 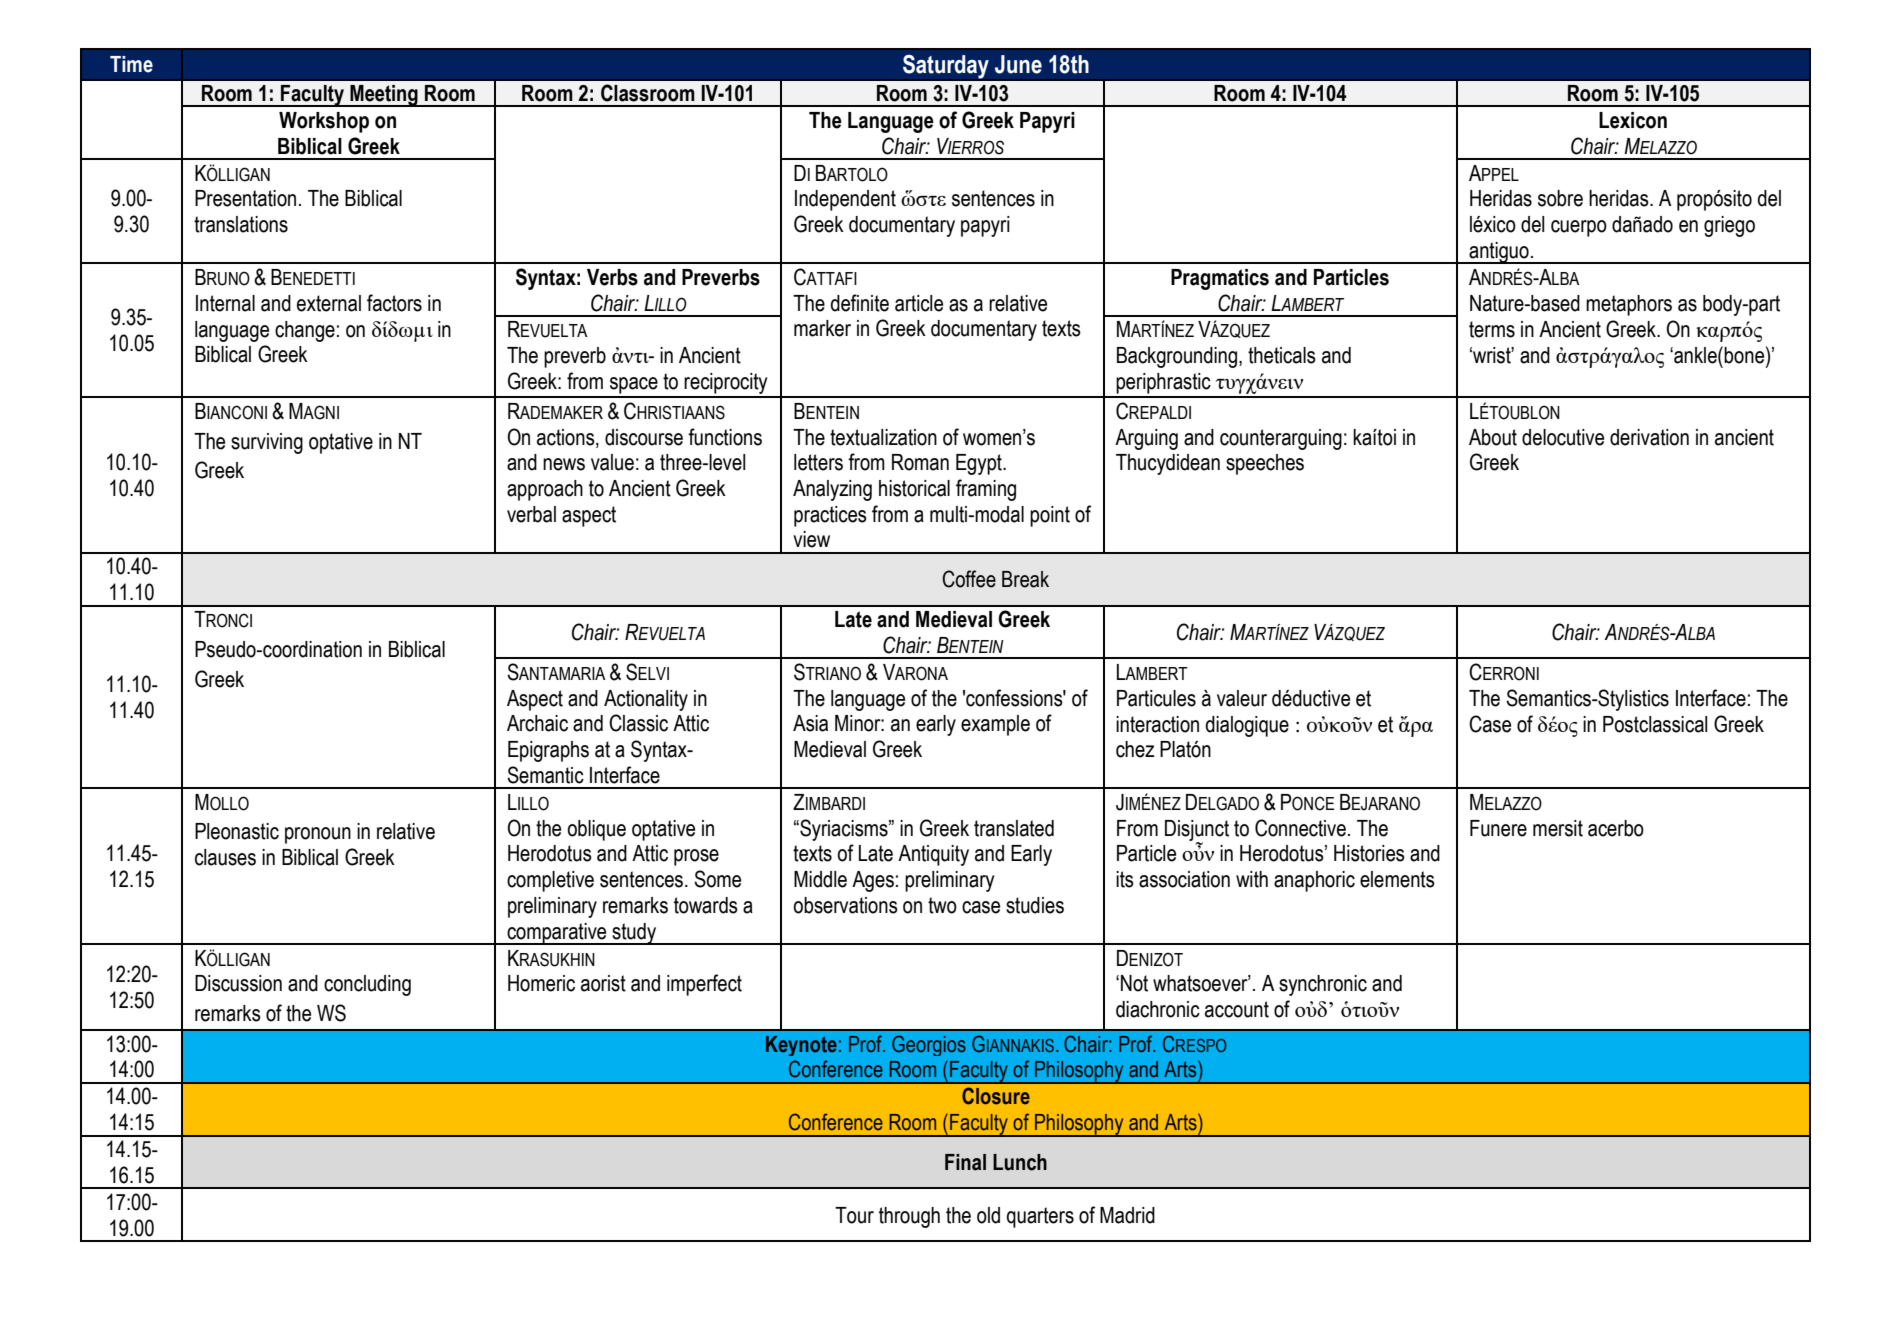 I want to click on Madrid, so click(x=1127, y=1215).
